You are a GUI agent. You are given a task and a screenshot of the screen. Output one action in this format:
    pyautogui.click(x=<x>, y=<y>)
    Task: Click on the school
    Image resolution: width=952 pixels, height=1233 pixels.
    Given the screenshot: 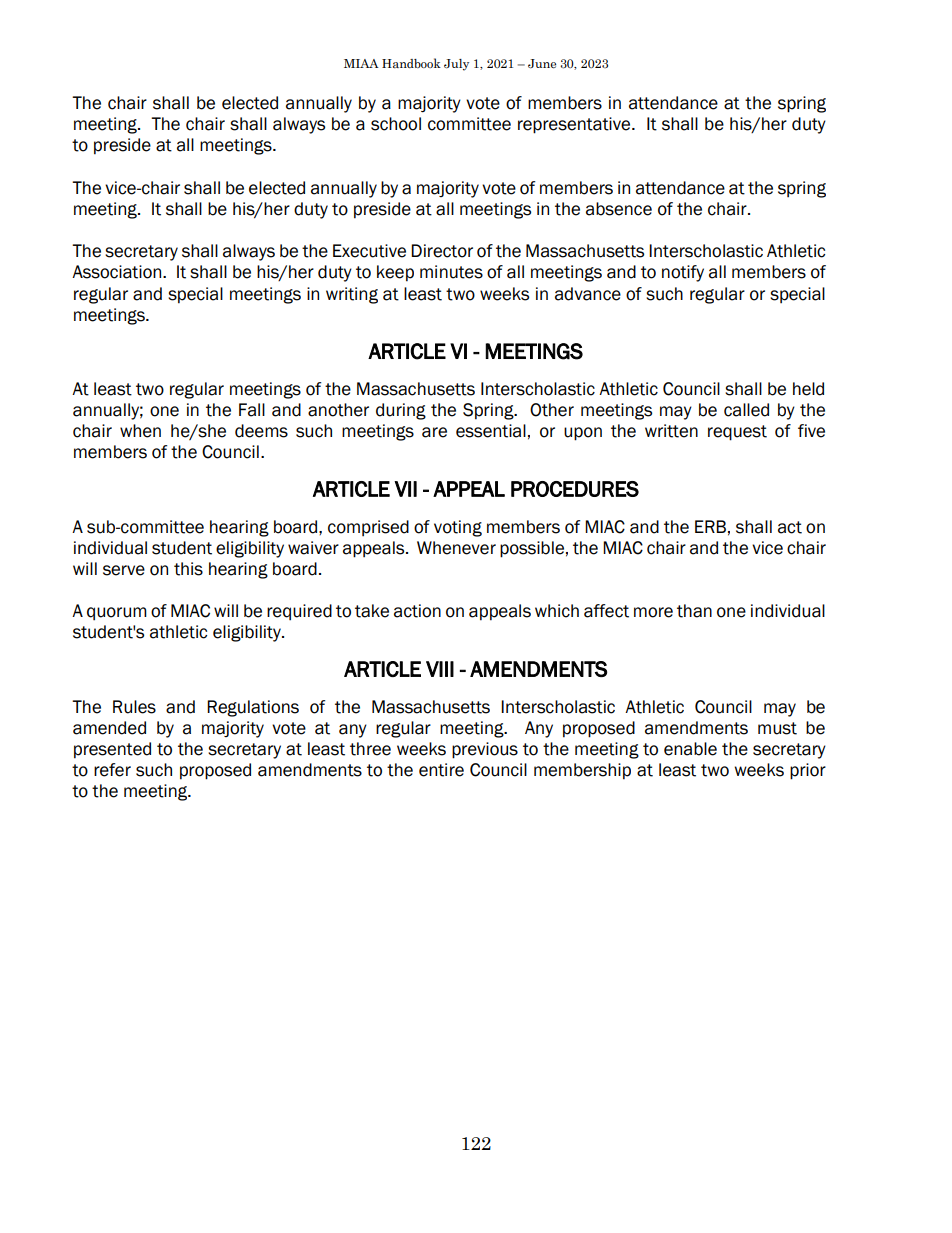 What is the action you would take?
    pyautogui.click(x=396, y=124)
